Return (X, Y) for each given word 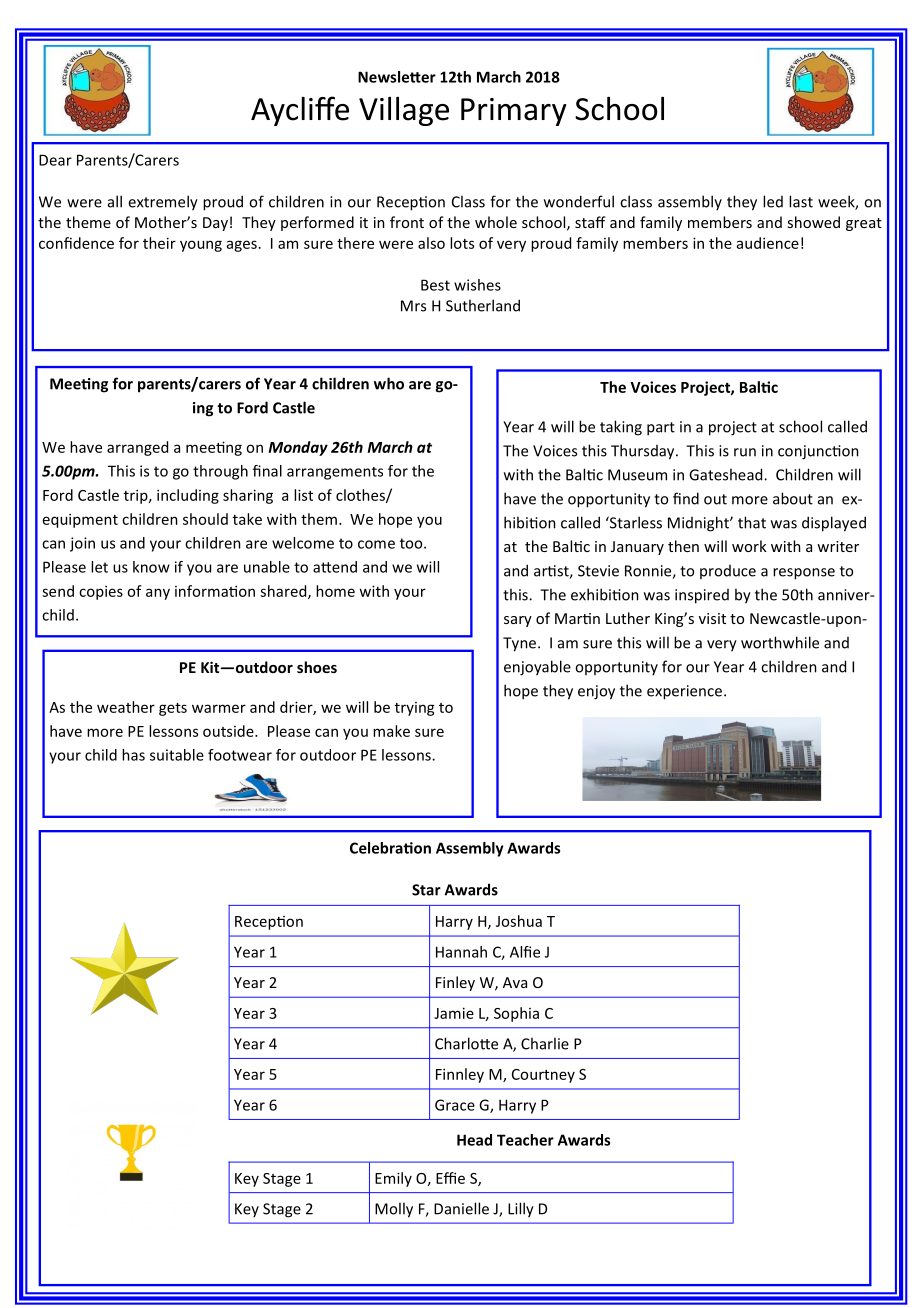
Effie (450, 1178)
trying (415, 709)
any (158, 594)
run (745, 452)
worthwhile (780, 642)
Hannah (461, 952)
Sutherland (483, 305)
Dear (55, 160)
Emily (393, 1179)
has (133, 755)
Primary (514, 112)
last (801, 201)
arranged (137, 448)
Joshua (519, 921)
